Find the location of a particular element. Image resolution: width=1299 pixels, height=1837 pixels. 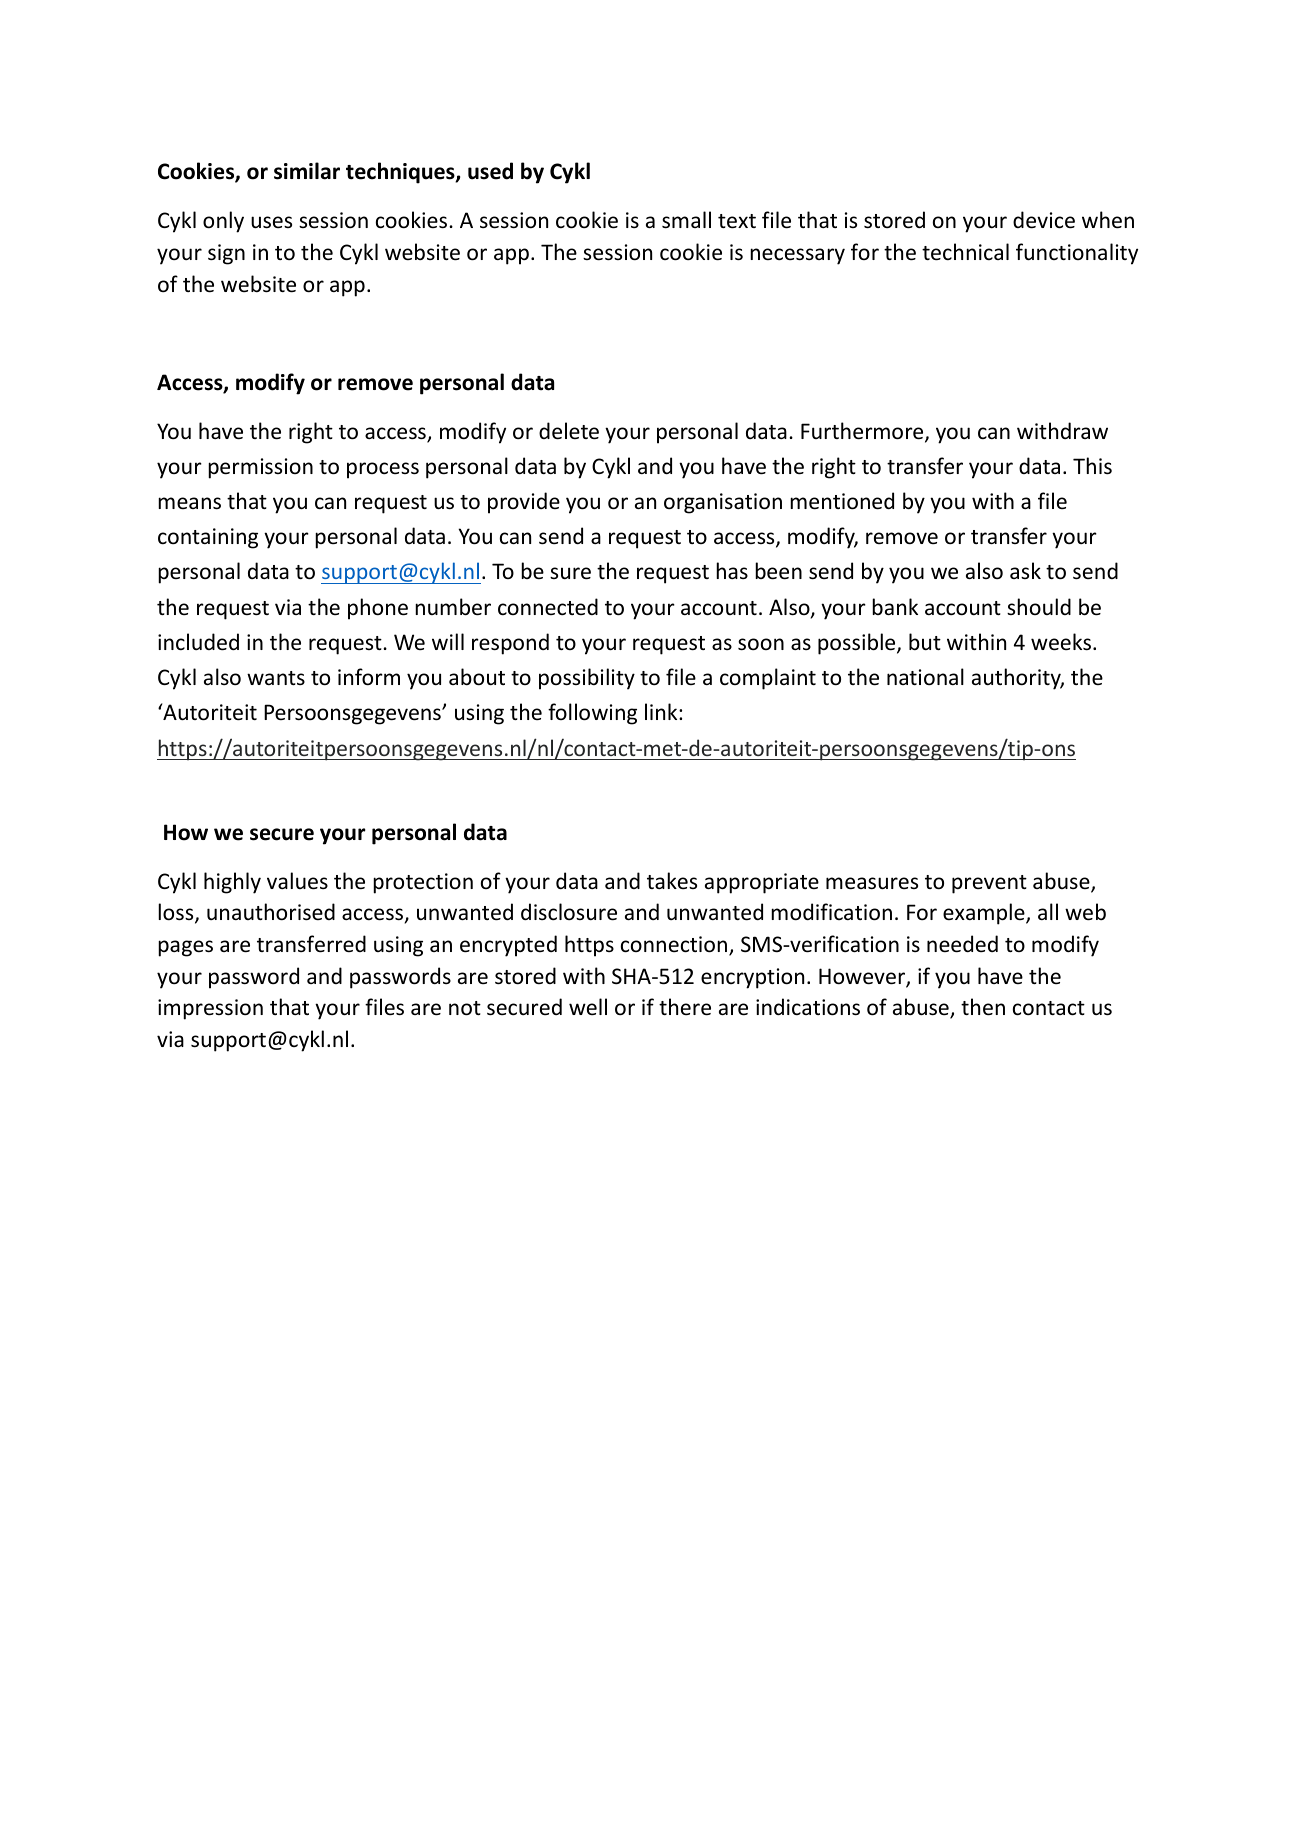

phone is located at coordinates (378, 609).
